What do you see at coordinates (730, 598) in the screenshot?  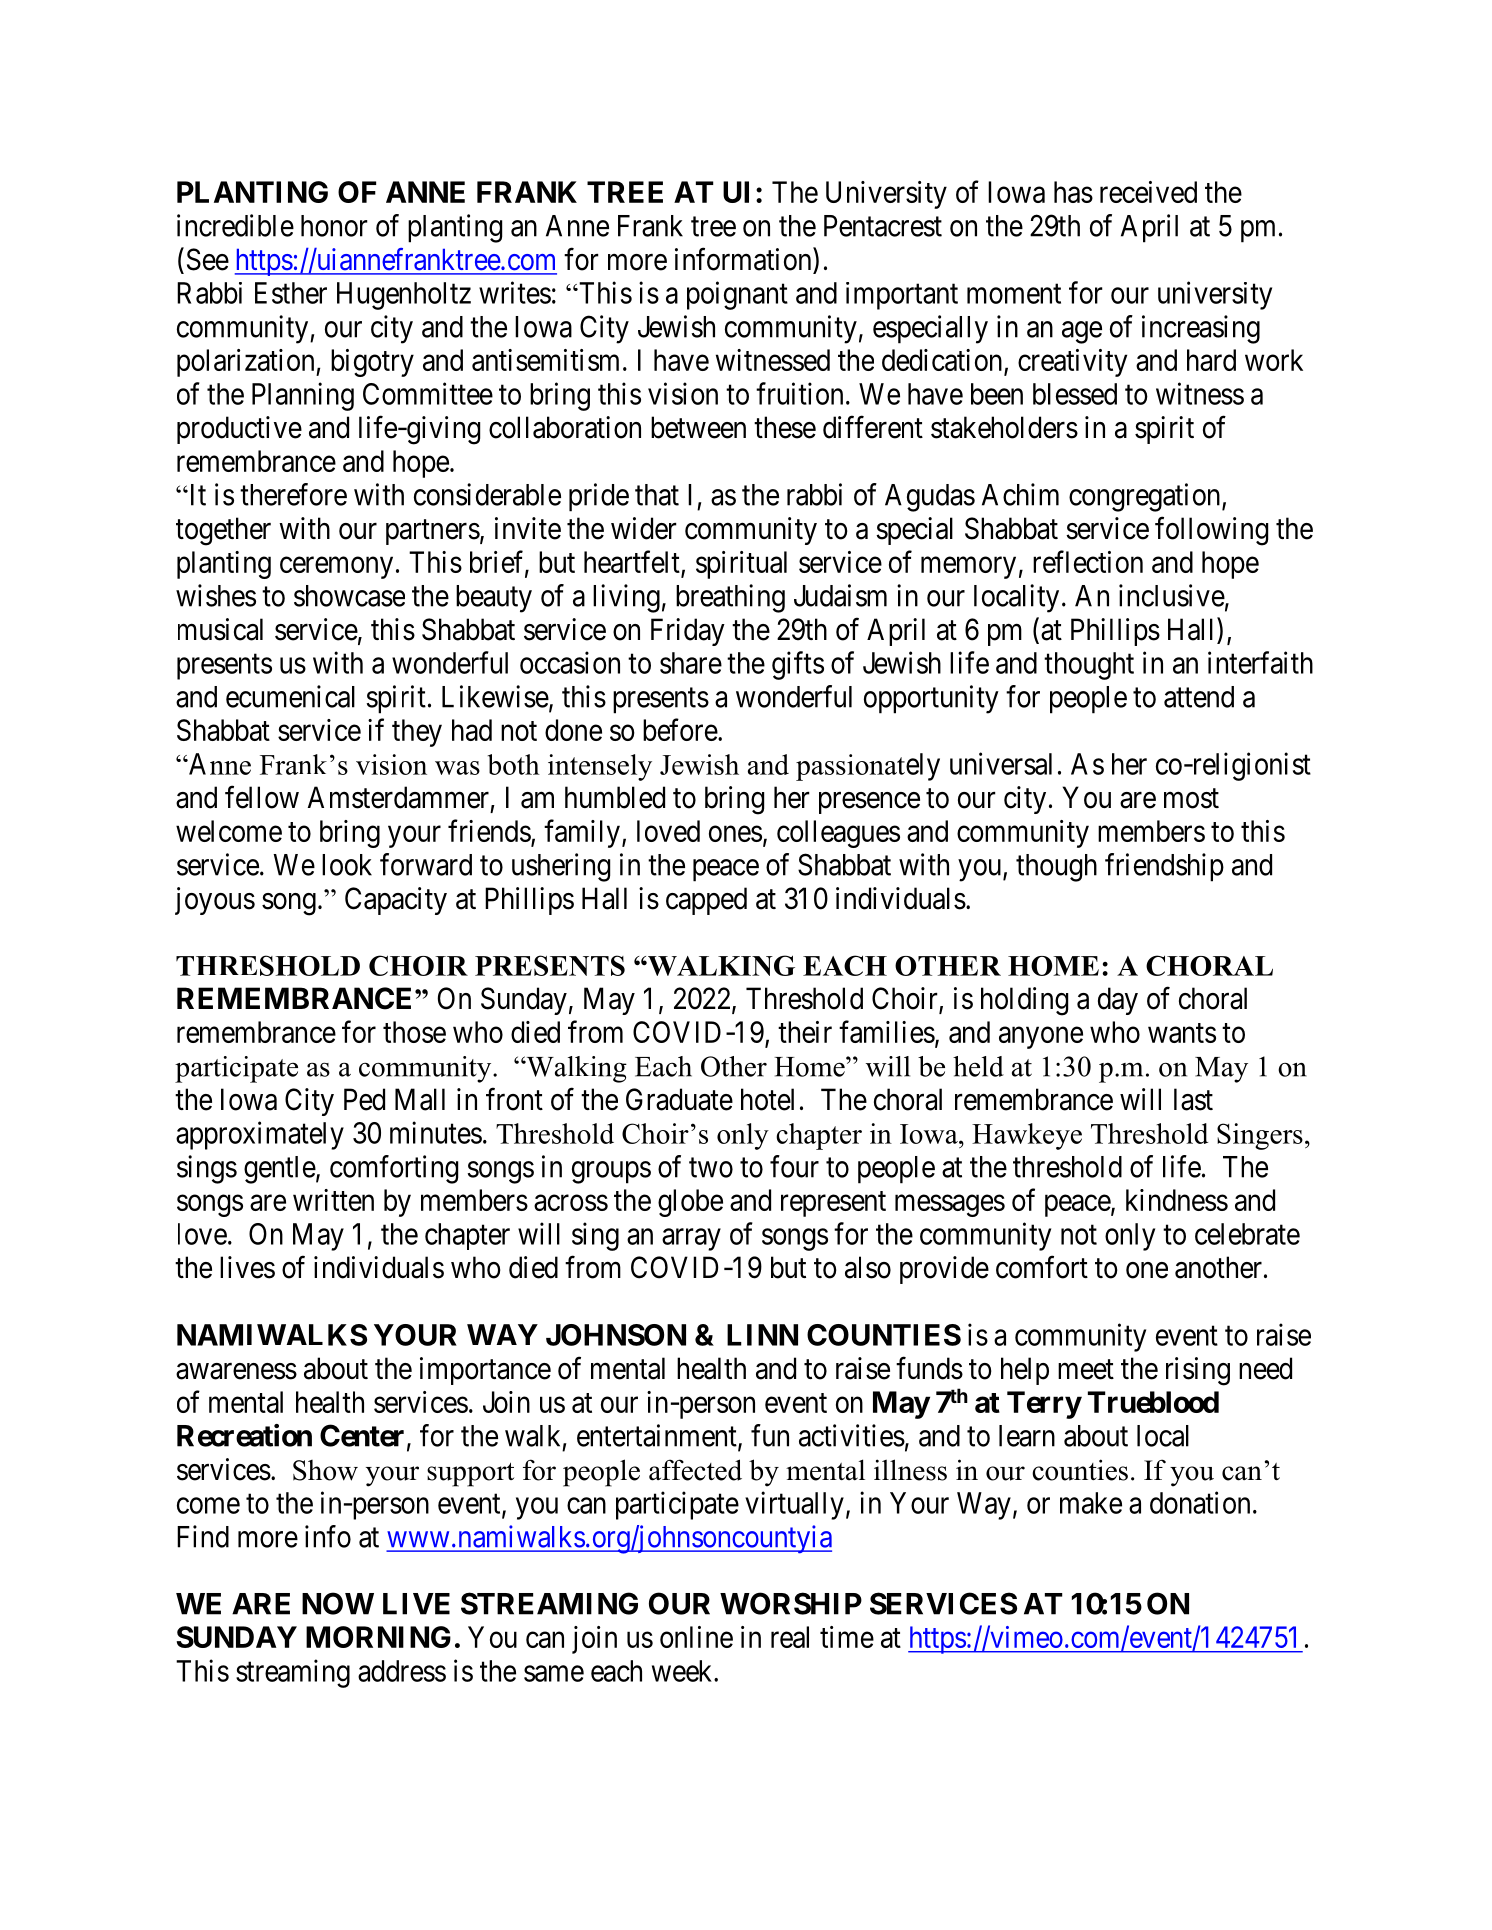 I see `breathing` at bounding box center [730, 598].
